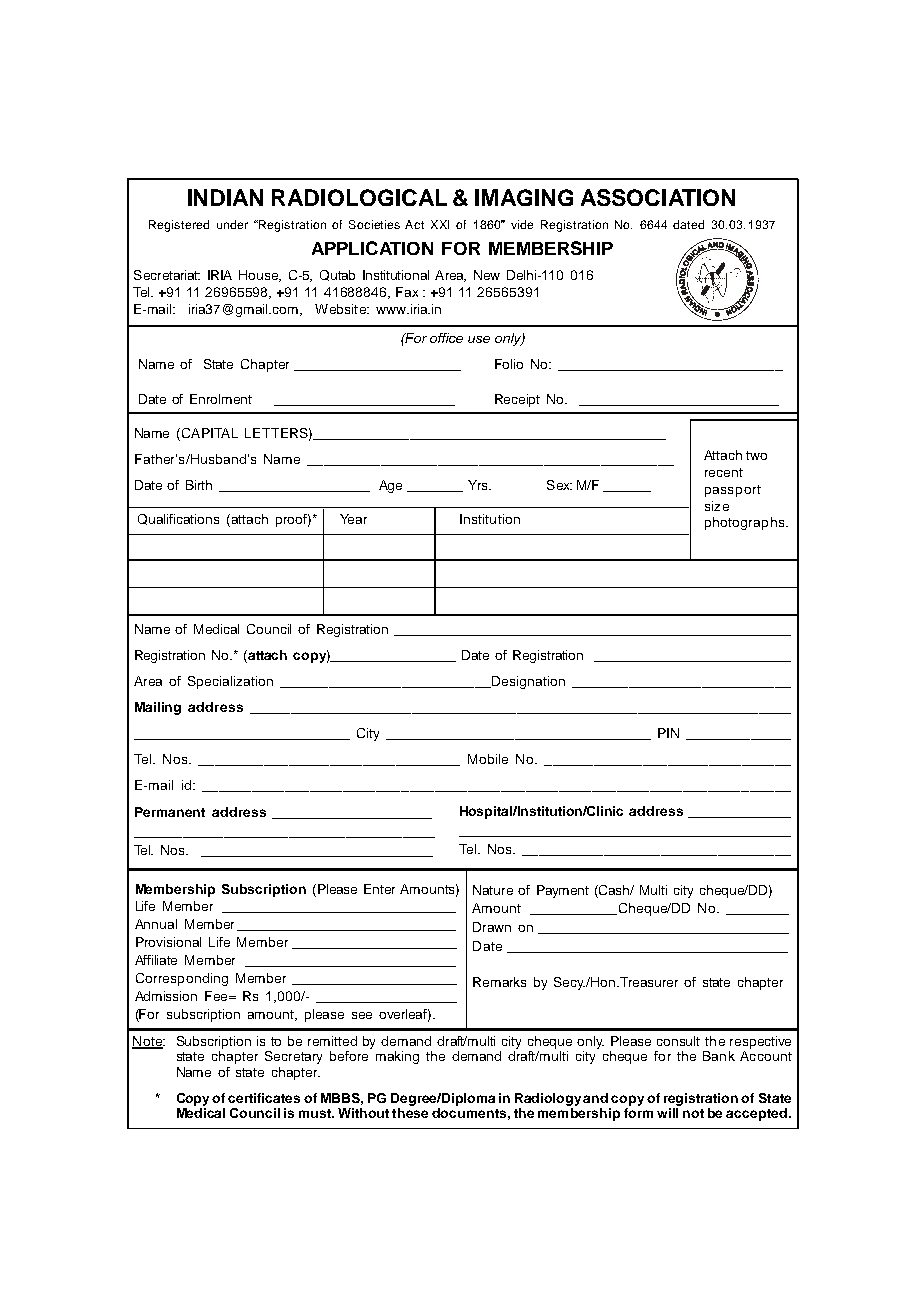 The width and height of the document is (924, 1308). I want to click on certificates, so click(264, 1098).
